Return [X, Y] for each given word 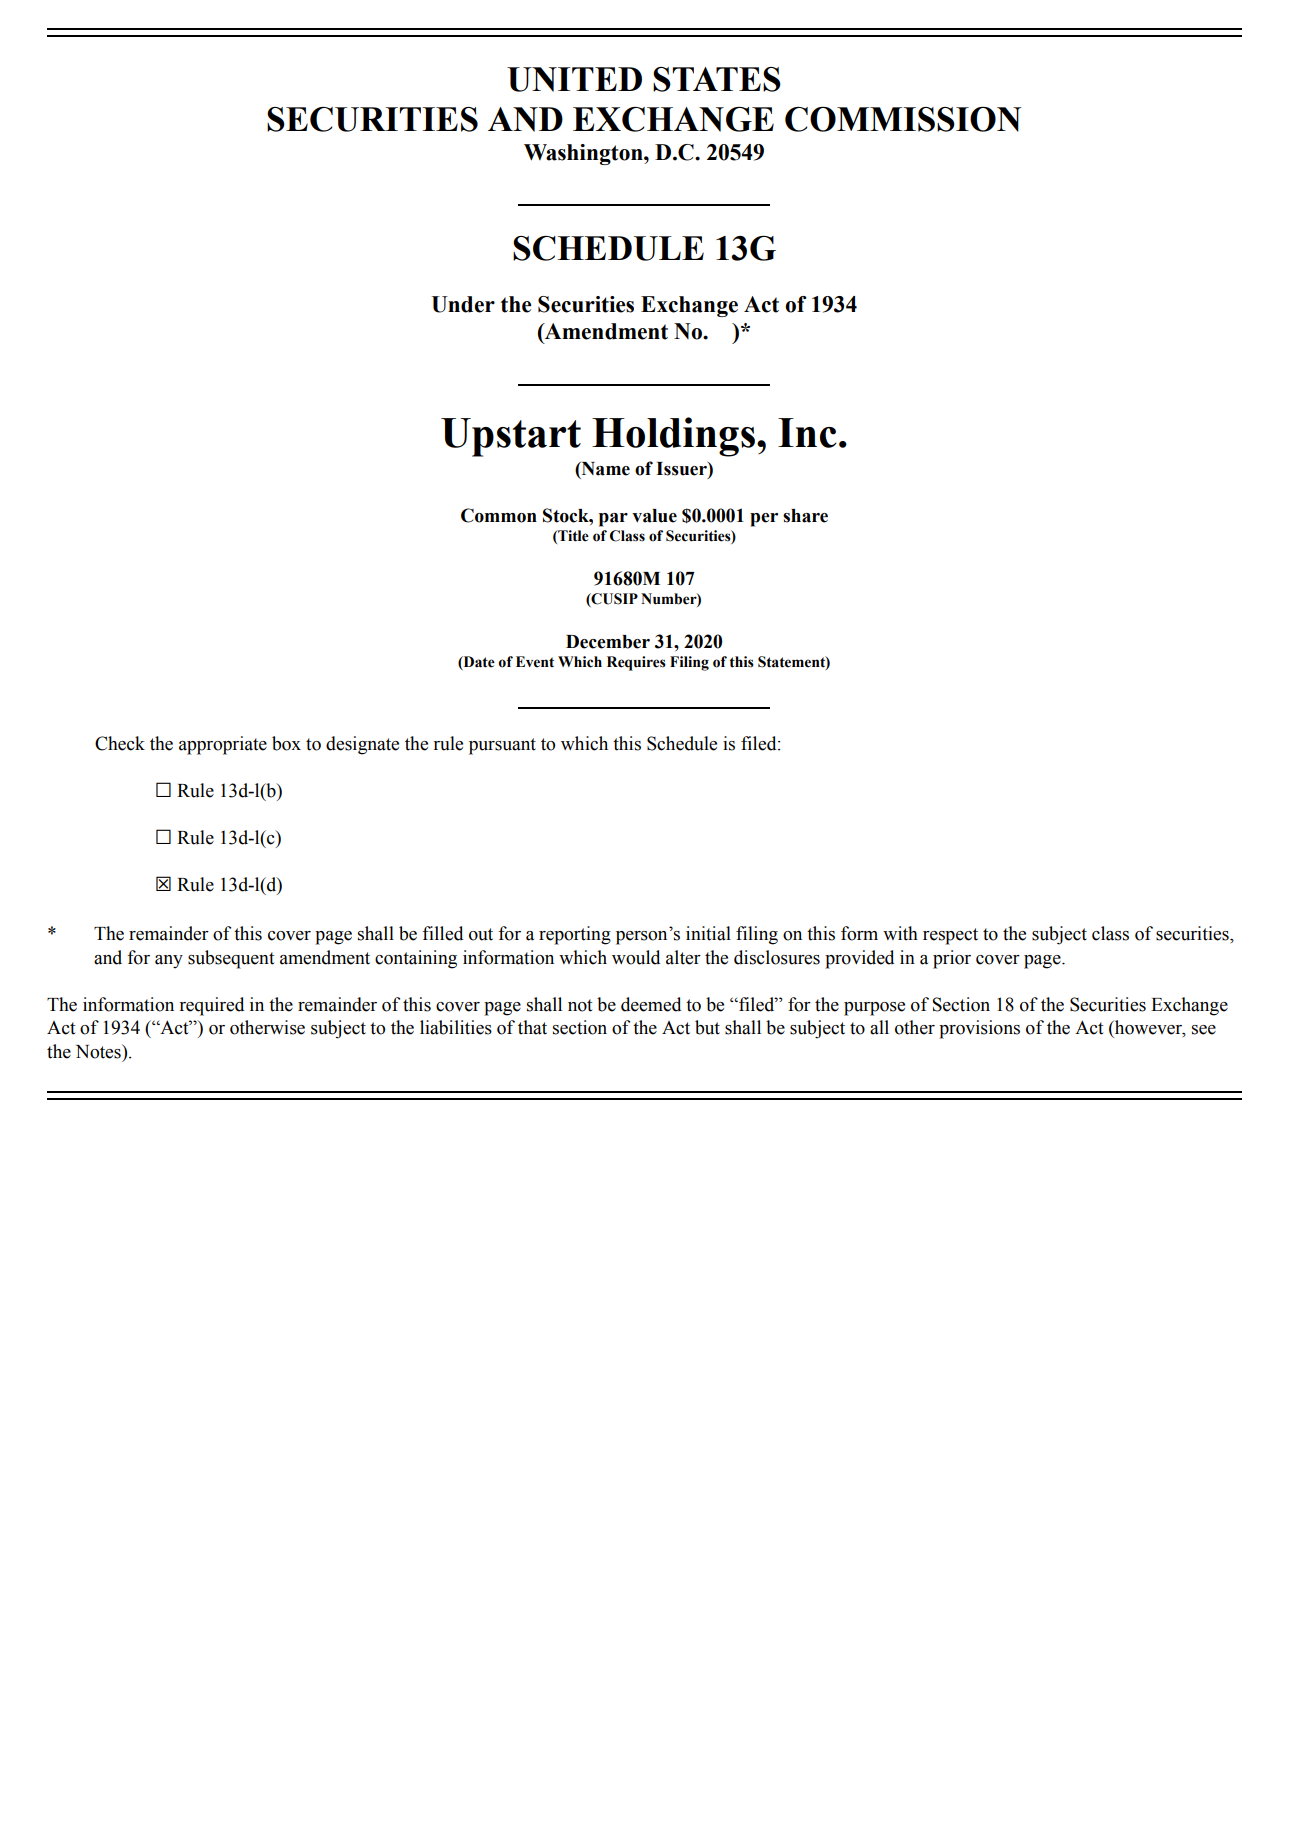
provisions [979, 1029]
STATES [717, 79]
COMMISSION [903, 119]
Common [499, 515]
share [805, 516]
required [211, 1006]
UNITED [574, 79]
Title [572, 536]
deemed [651, 1004]
